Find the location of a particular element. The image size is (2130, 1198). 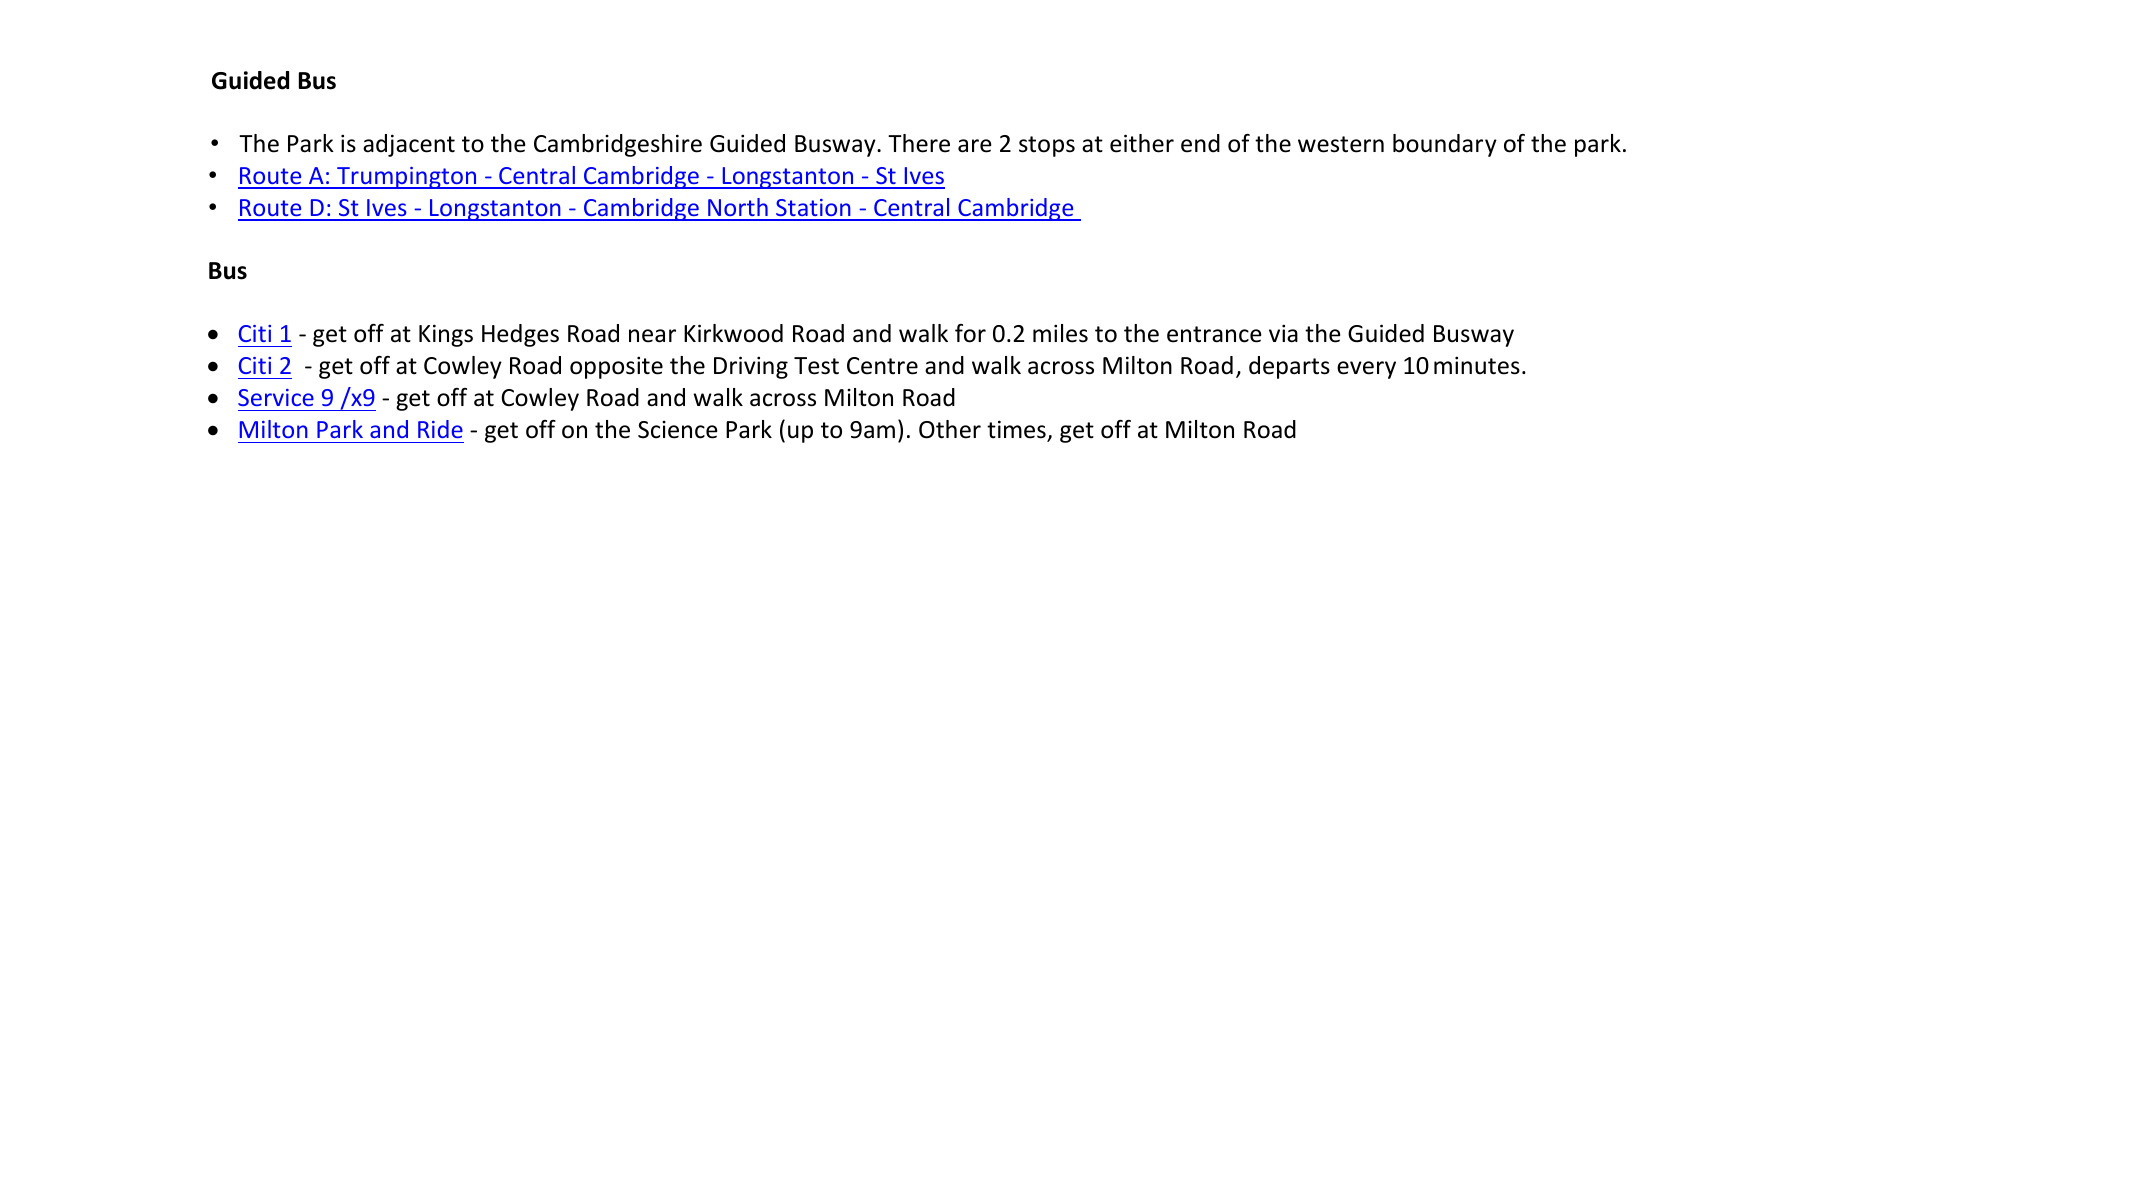

adjacent is located at coordinates (409, 145).
